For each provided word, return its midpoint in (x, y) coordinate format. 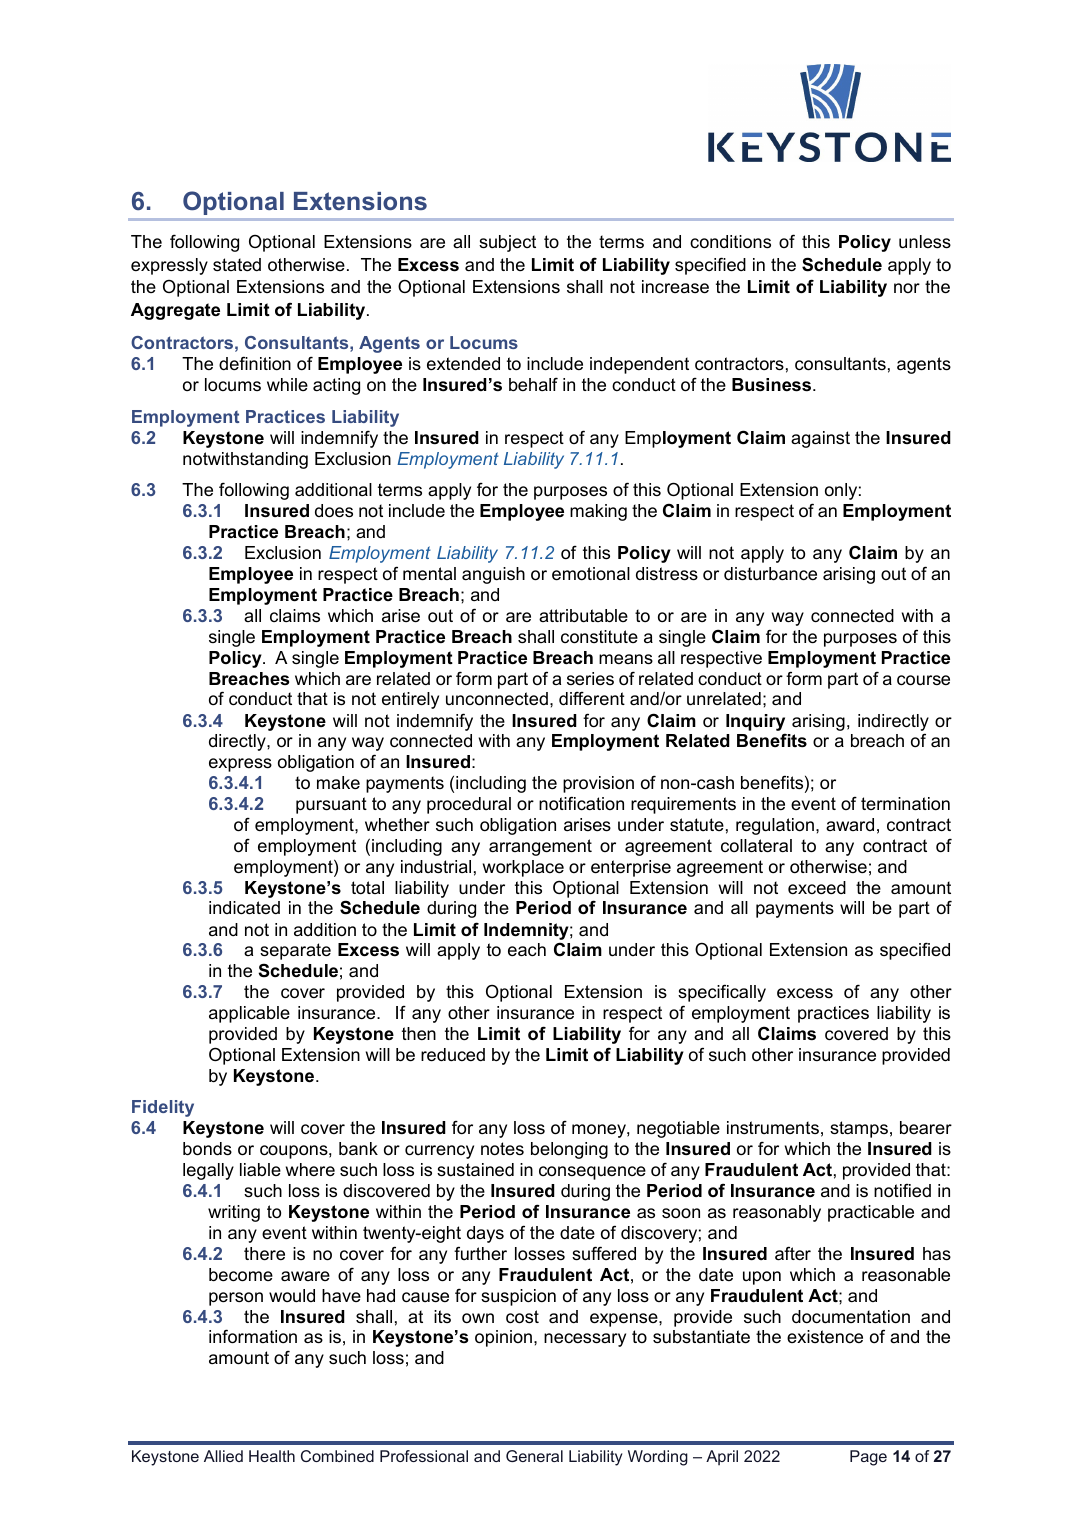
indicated (244, 908)
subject (507, 243)
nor (907, 288)
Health (272, 1456)
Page (868, 1458)
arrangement (540, 847)
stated (237, 265)
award (850, 824)
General (534, 1456)
